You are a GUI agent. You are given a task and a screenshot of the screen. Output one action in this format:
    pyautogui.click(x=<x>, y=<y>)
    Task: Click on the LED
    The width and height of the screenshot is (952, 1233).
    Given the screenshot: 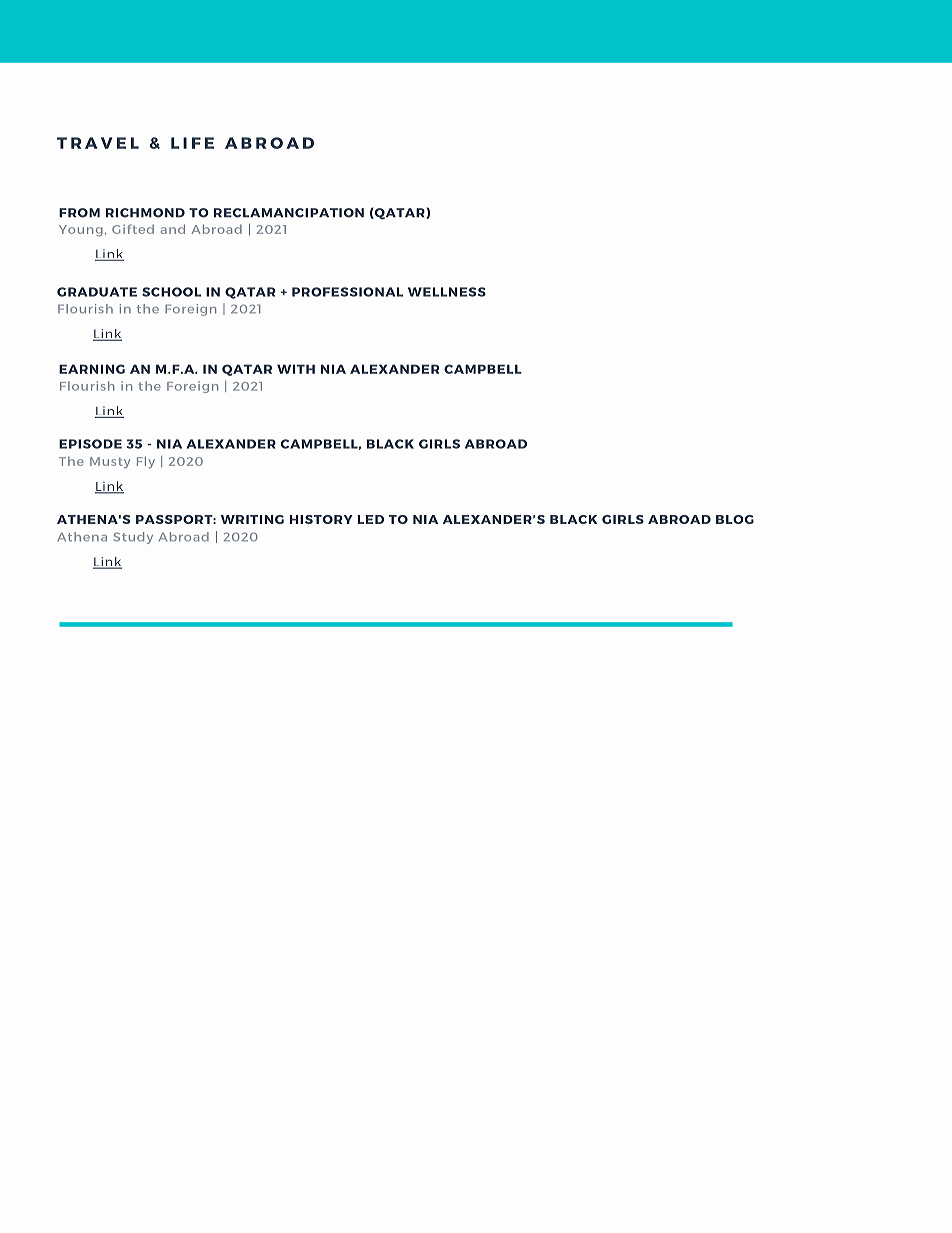 What is the action you would take?
    pyautogui.click(x=371, y=519)
